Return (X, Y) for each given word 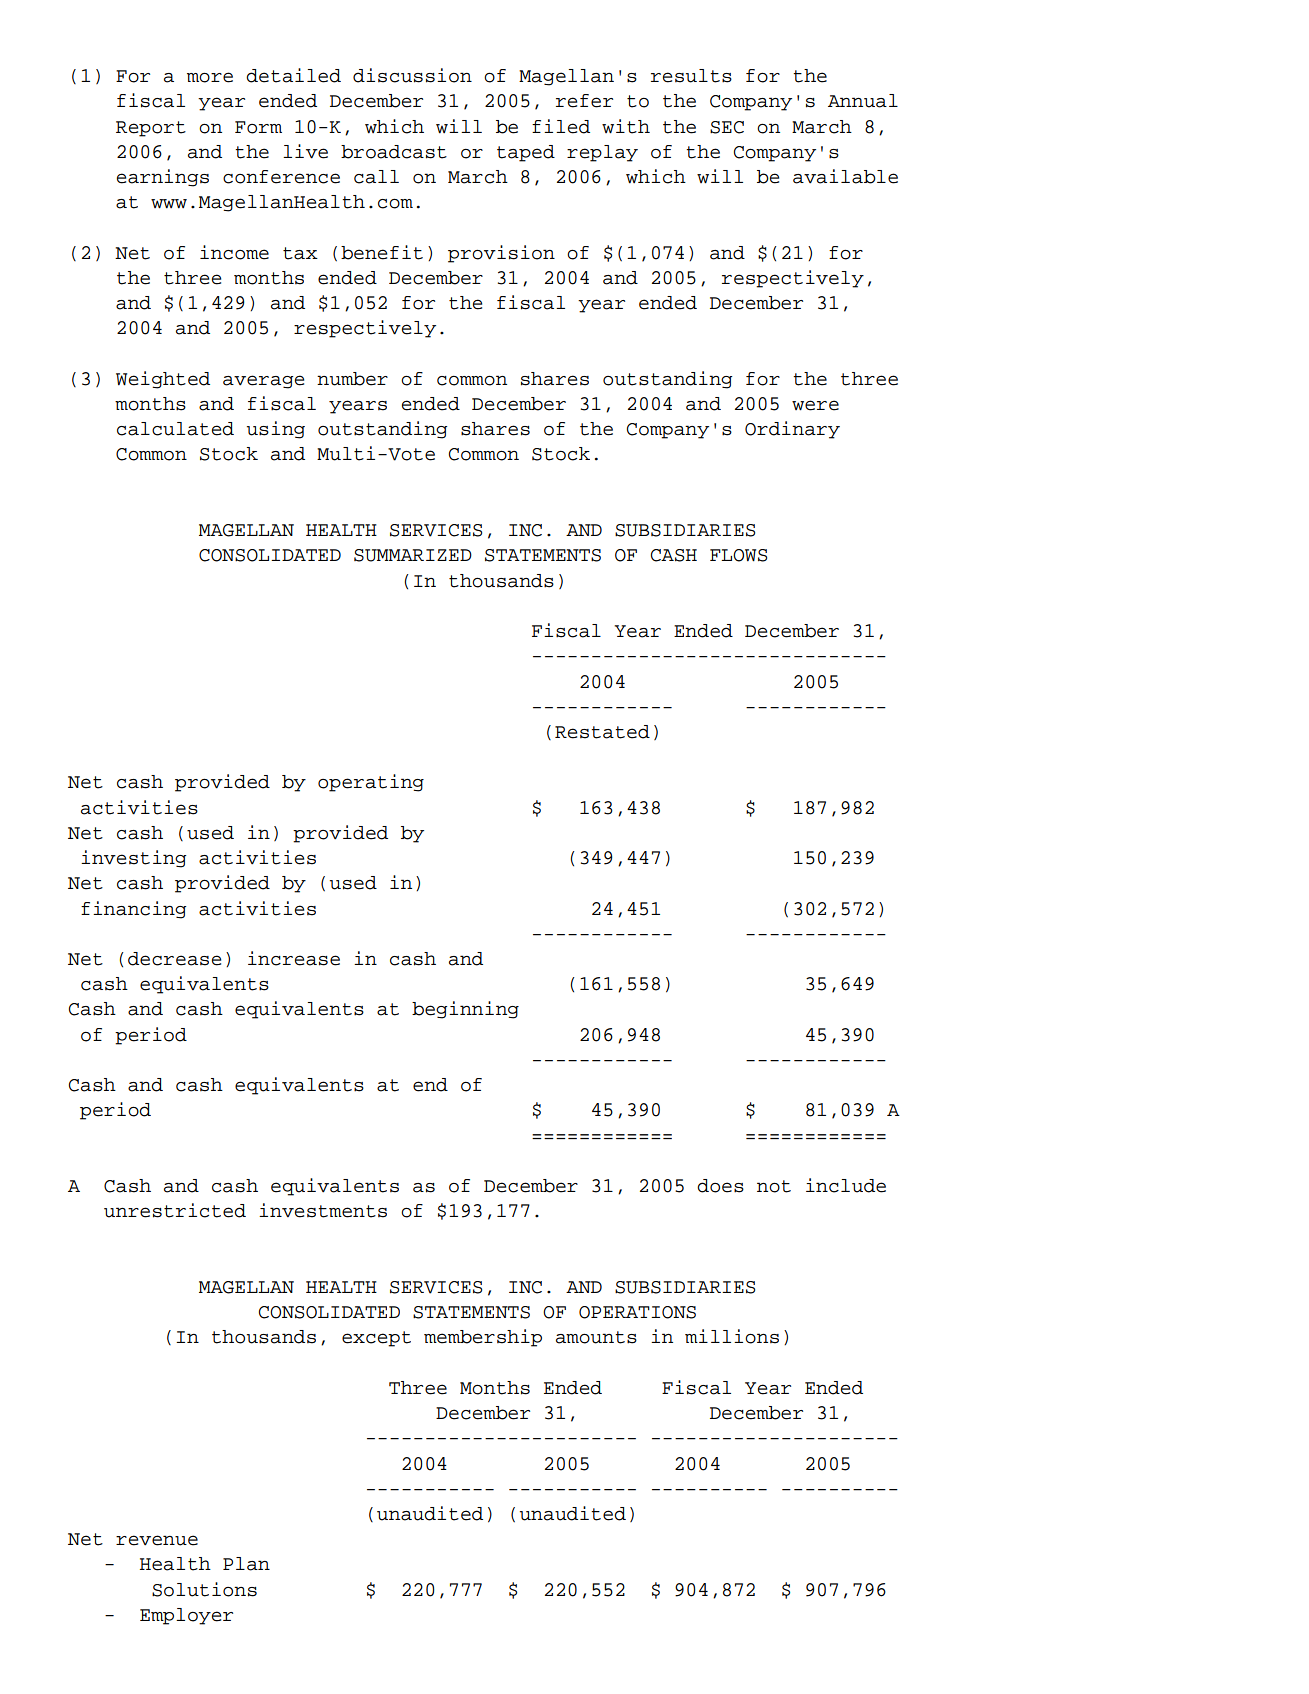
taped (526, 153)
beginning (465, 1010)
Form (258, 127)
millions (732, 1336)
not (774, 1186)
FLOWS (738, 555)
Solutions (204, 1589)
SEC (727, 127)
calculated (175, 429)
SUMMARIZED (413, 555)
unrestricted (175, 1210)
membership (483, 1338)
